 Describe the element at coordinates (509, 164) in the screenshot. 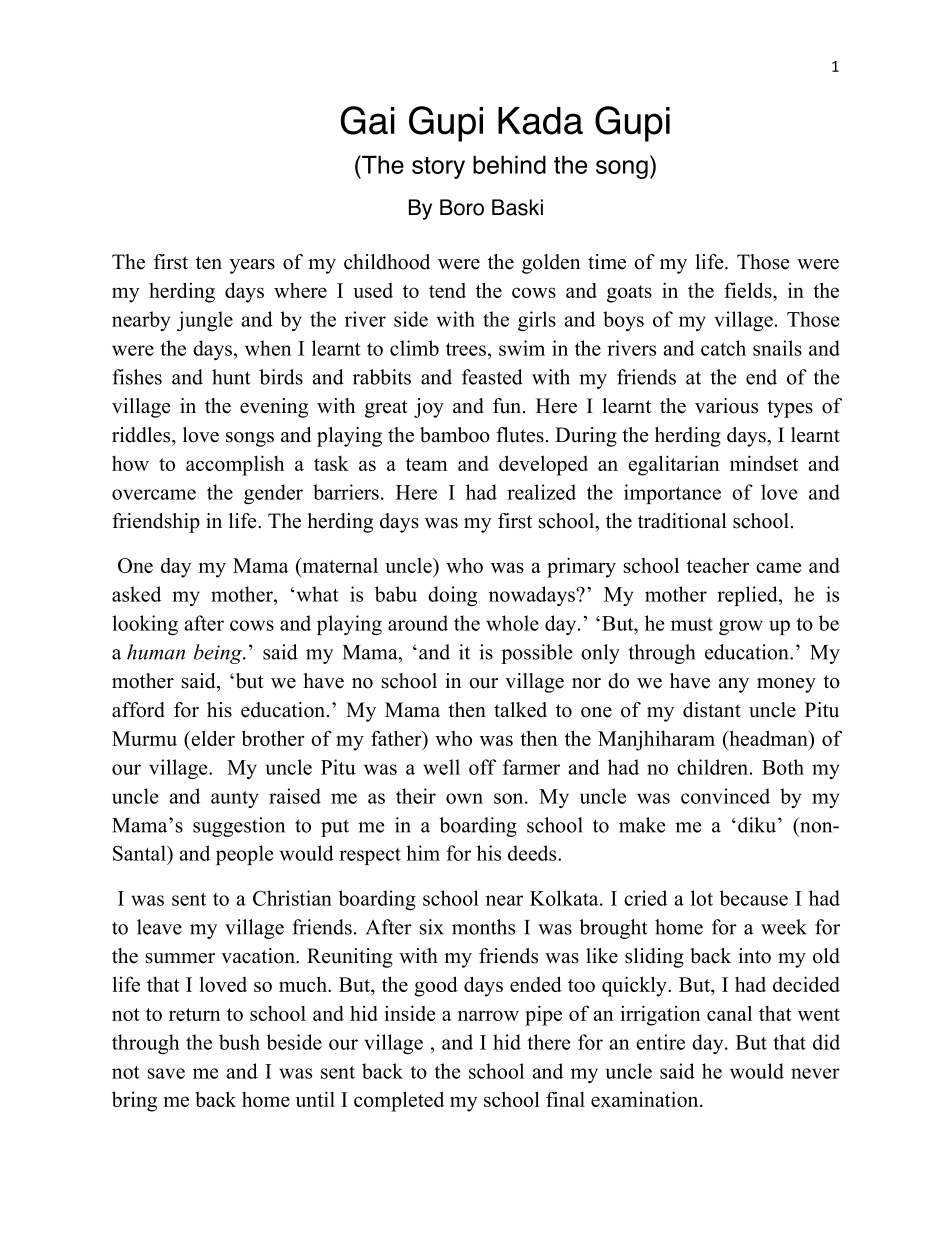

I see `behind` at that location.
